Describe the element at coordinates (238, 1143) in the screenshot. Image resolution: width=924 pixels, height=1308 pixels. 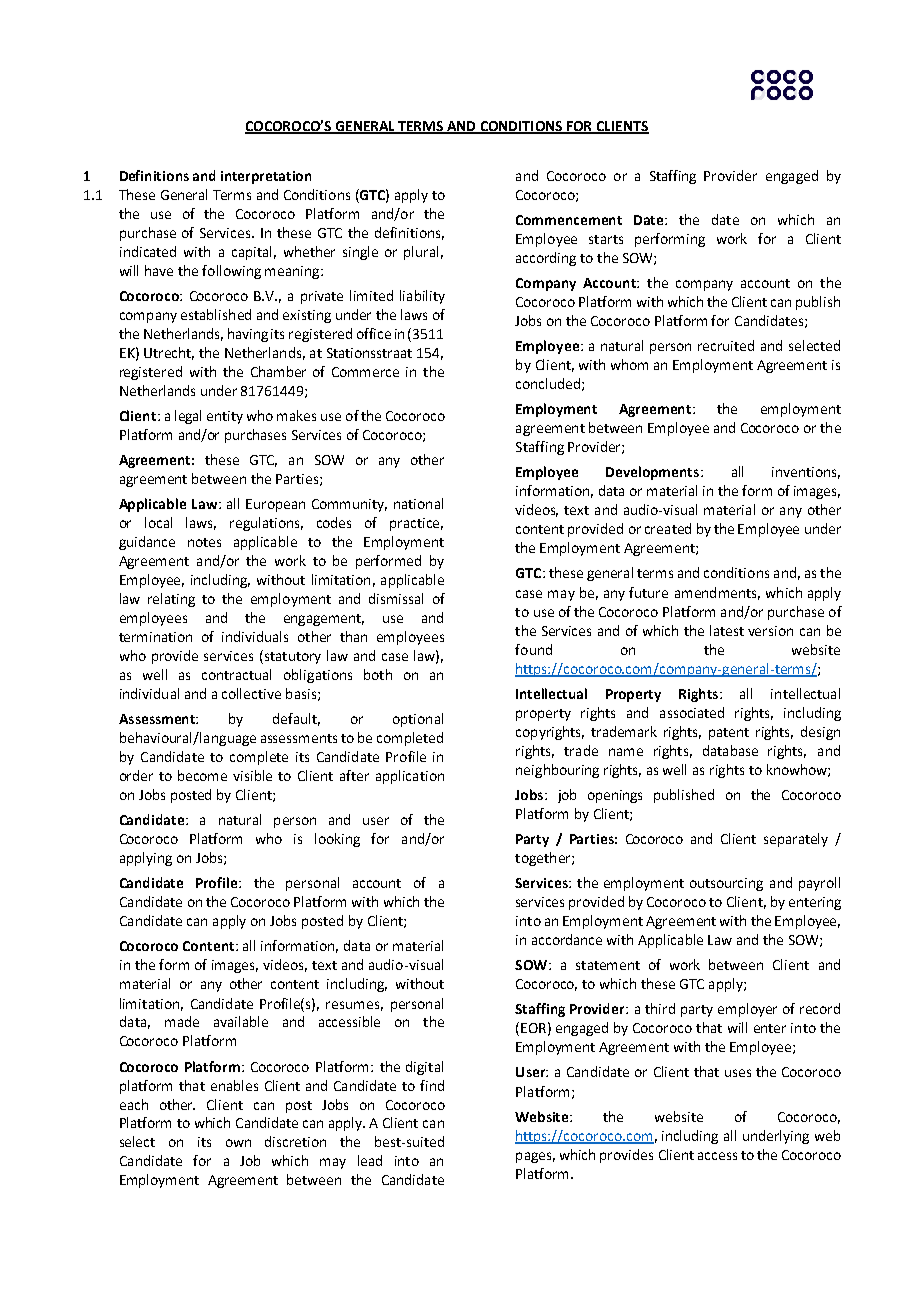
I see `own` at that location.
